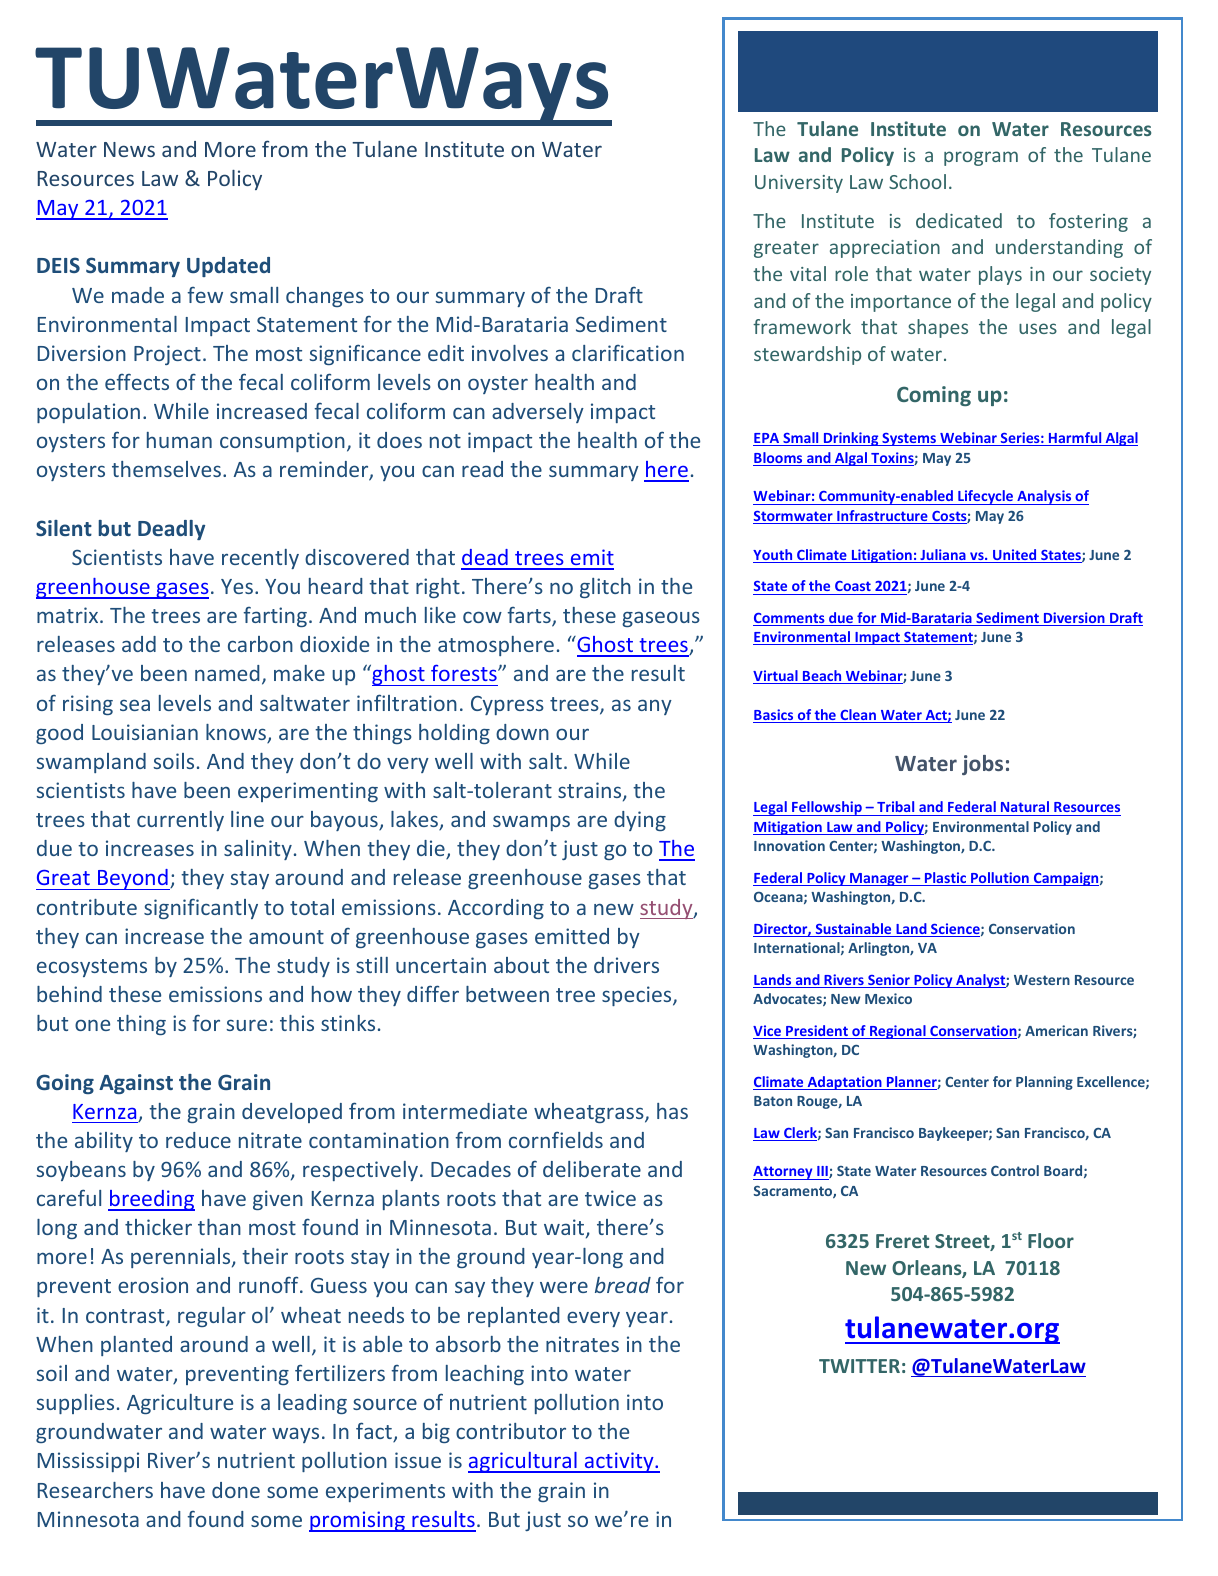  What do you see at coordinates (1015, 556) in the screenshot?
I see `United` at bounding box center [1015, 556].
